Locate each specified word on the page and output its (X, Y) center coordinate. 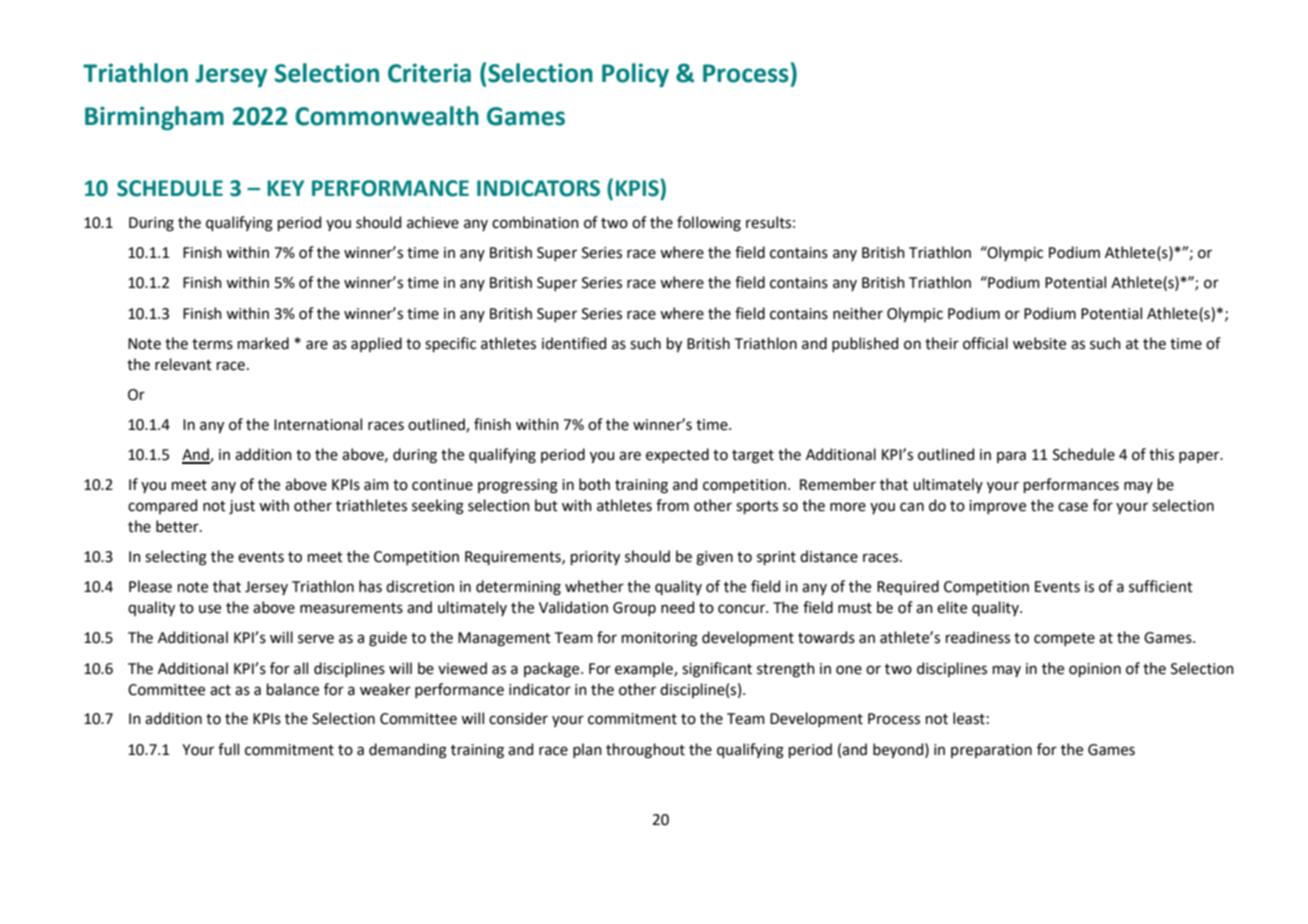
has (370, 586)
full (228, 749)
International (318, 424)
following (709, 224)
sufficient (1161, 586)
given (714, 558)
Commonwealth (387, 116)
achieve (433, 222)
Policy (635, 75)
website (1039, 343)
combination (535, 222)
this (1161, 454)
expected (677, 455)
